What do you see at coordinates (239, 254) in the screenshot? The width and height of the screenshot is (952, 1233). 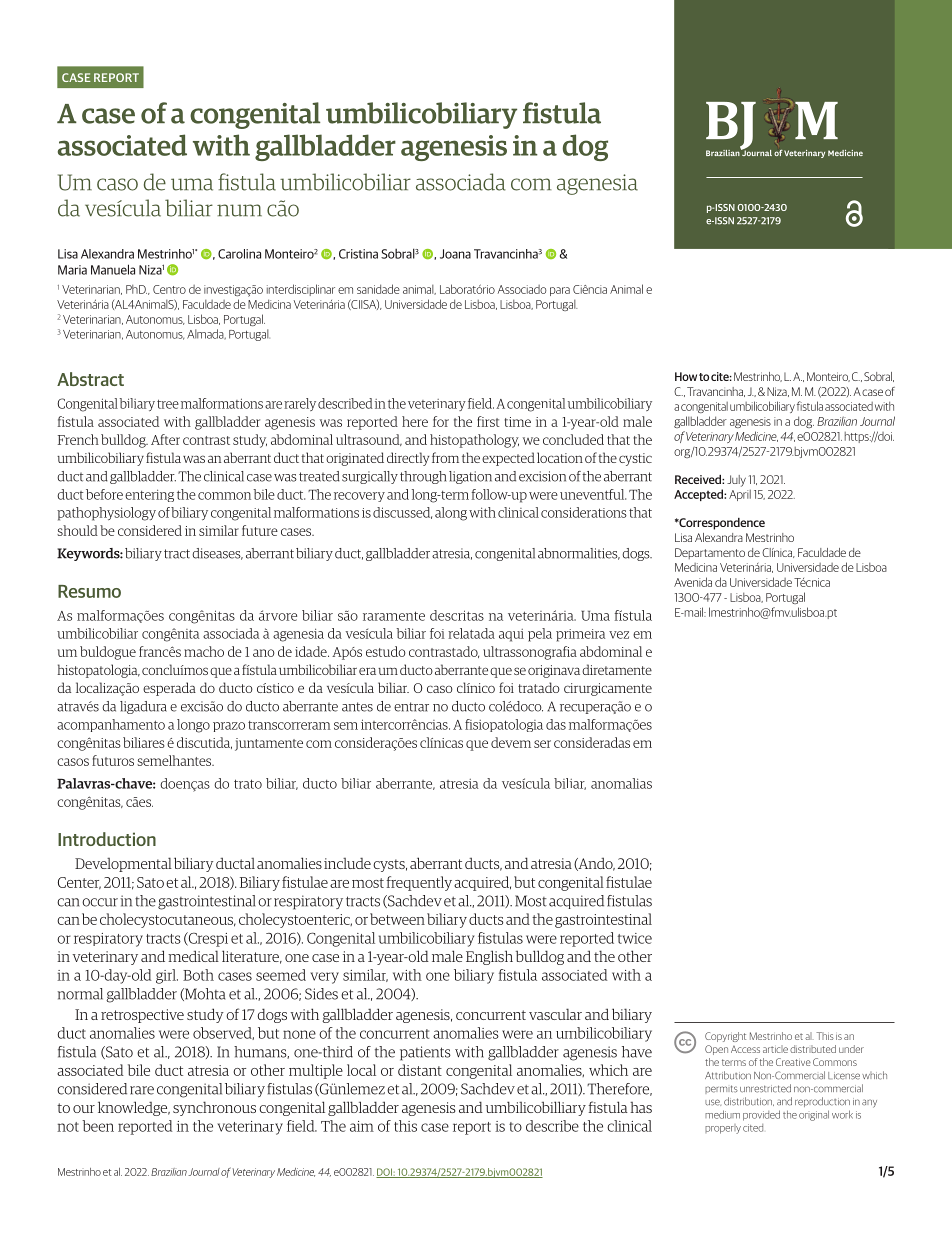 I see `Carolina` at bounding box center [239, 254].
